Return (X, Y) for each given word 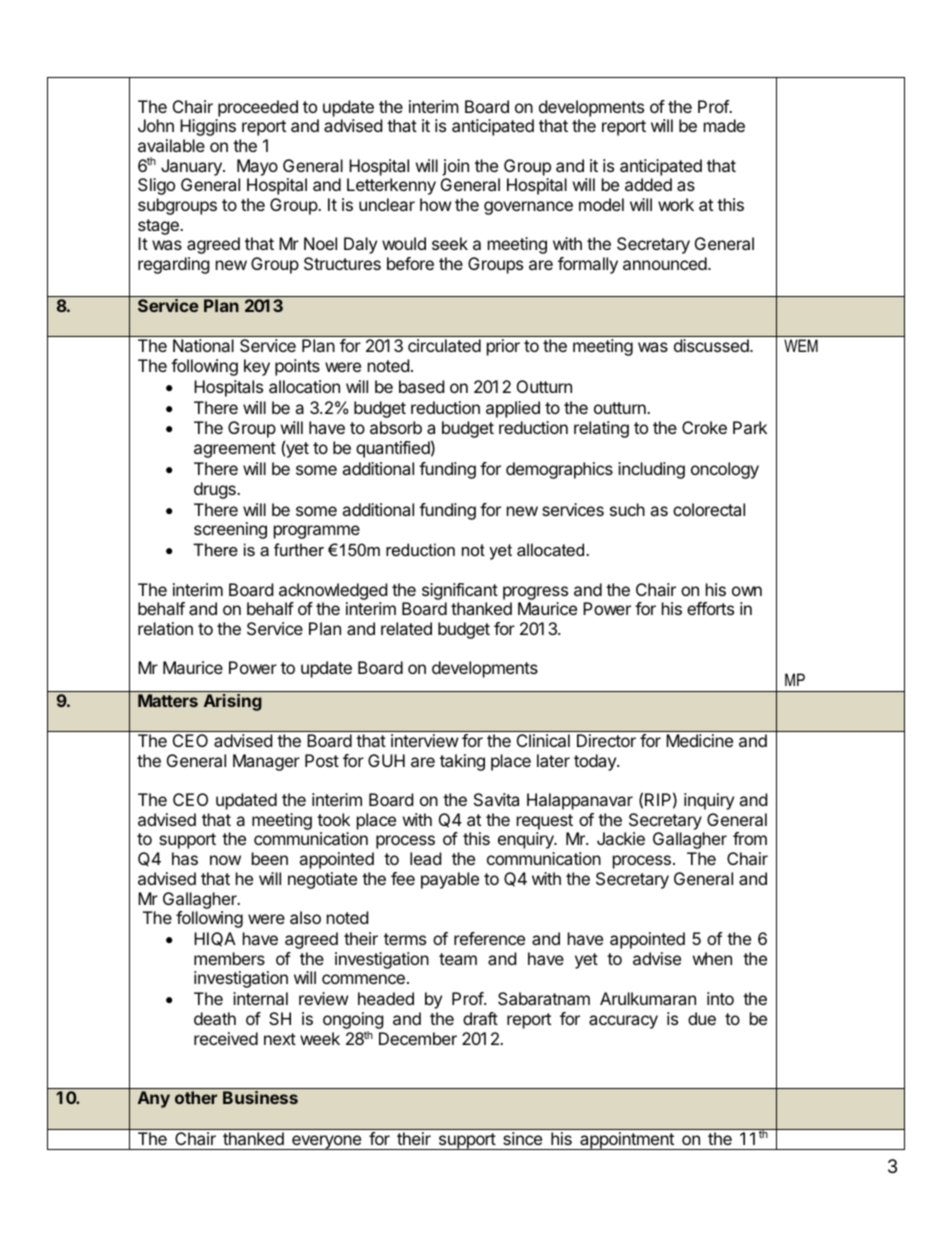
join (455, 167)
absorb (396, 427)
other (196, 1097)
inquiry (709, 801)
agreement (235, 450)
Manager (266, 762)
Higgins (208, 127)
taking (462, 762)
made (724, 125)
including (651, 470)
